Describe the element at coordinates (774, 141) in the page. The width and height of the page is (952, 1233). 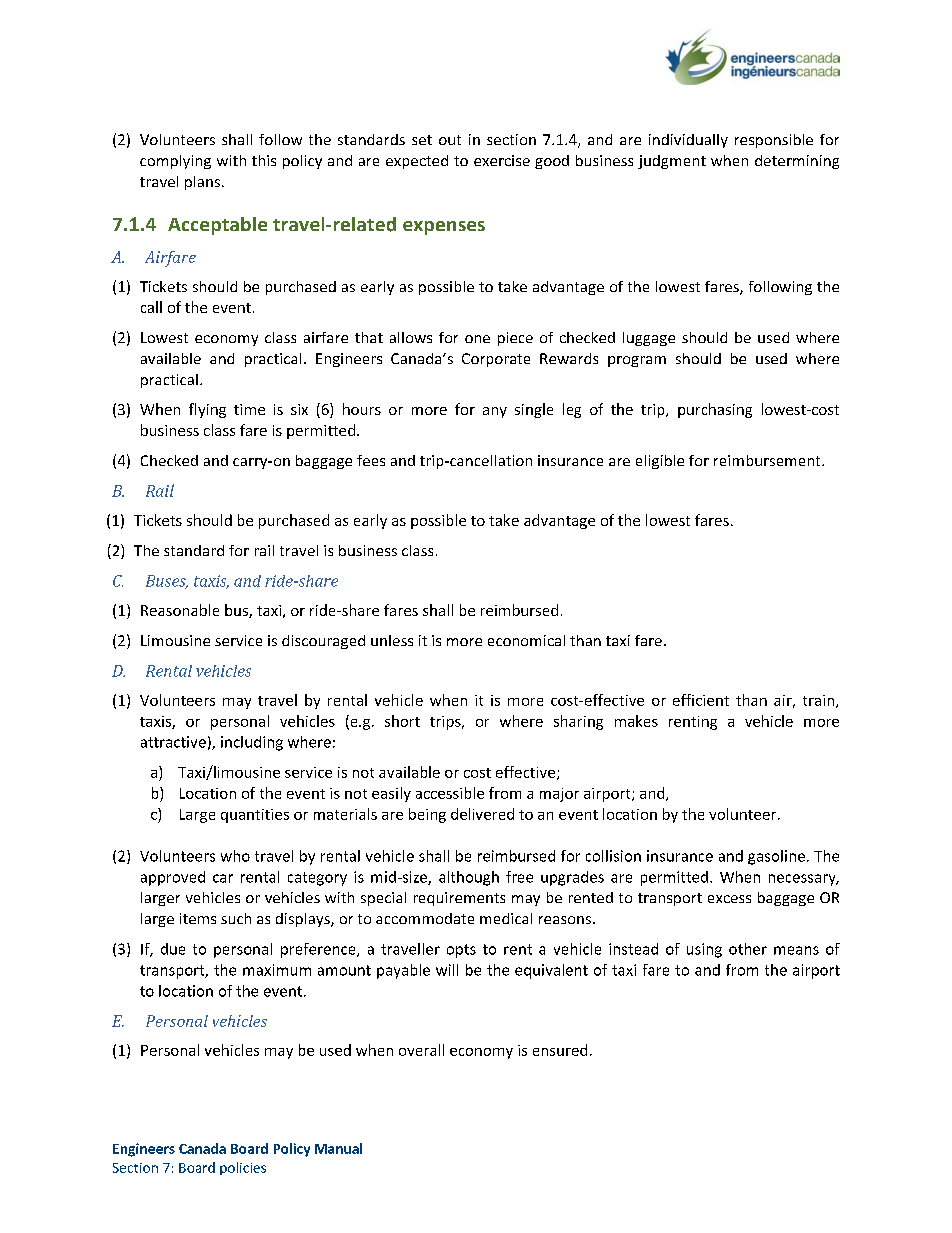
I see `responsible` at that location.
